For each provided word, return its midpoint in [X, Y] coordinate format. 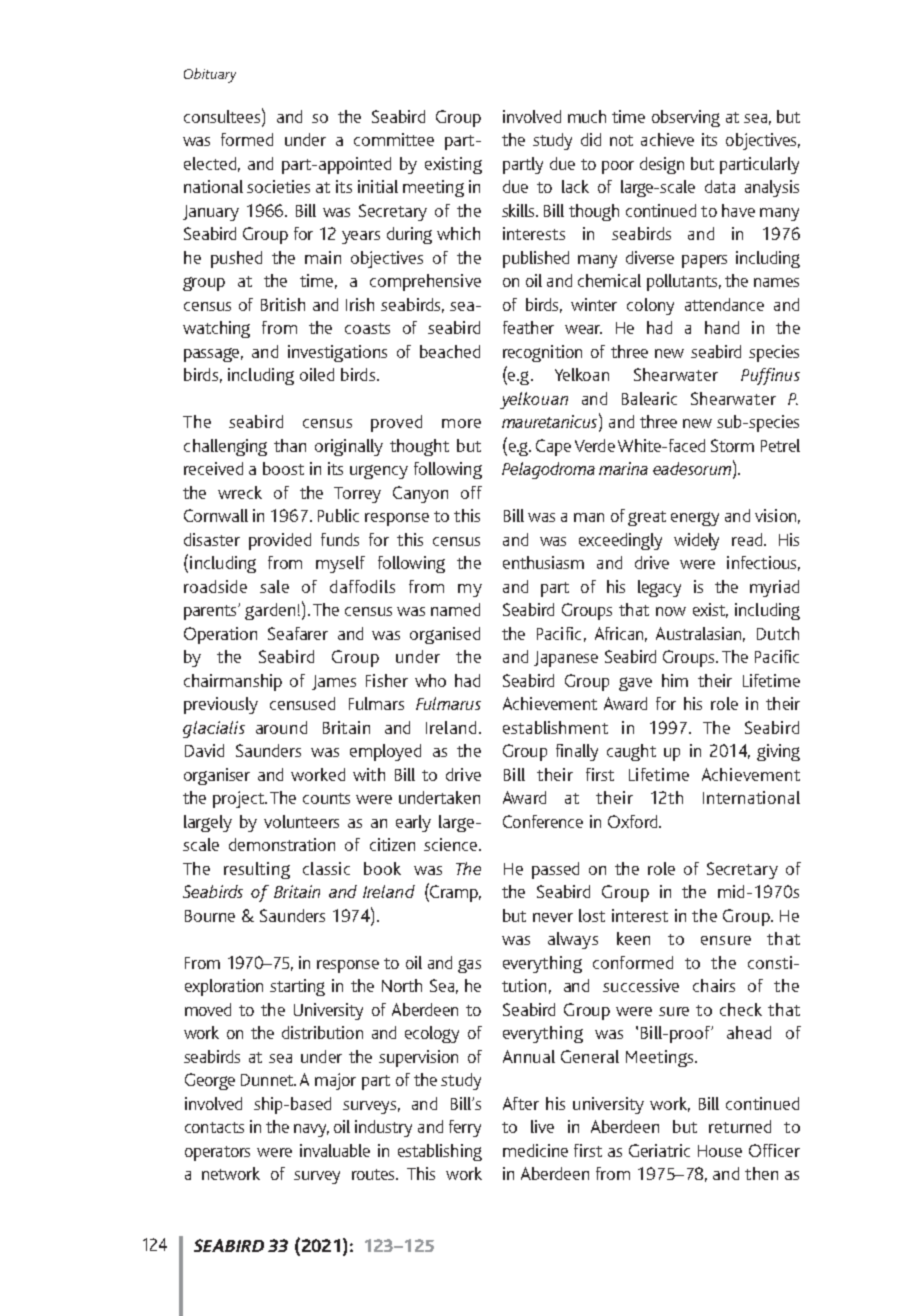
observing [686, 118]
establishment [555, 727]
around [281, 727]
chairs [714, 985]
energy [695, 519]
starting [297, 987]
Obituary [210, 75]
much [587, 116]
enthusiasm [543, 562]
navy [311, 1130]
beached [450, 351]
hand [722, 327]
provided [280, 541]
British [283, 304]
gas [469, 966]
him [675, 680]
